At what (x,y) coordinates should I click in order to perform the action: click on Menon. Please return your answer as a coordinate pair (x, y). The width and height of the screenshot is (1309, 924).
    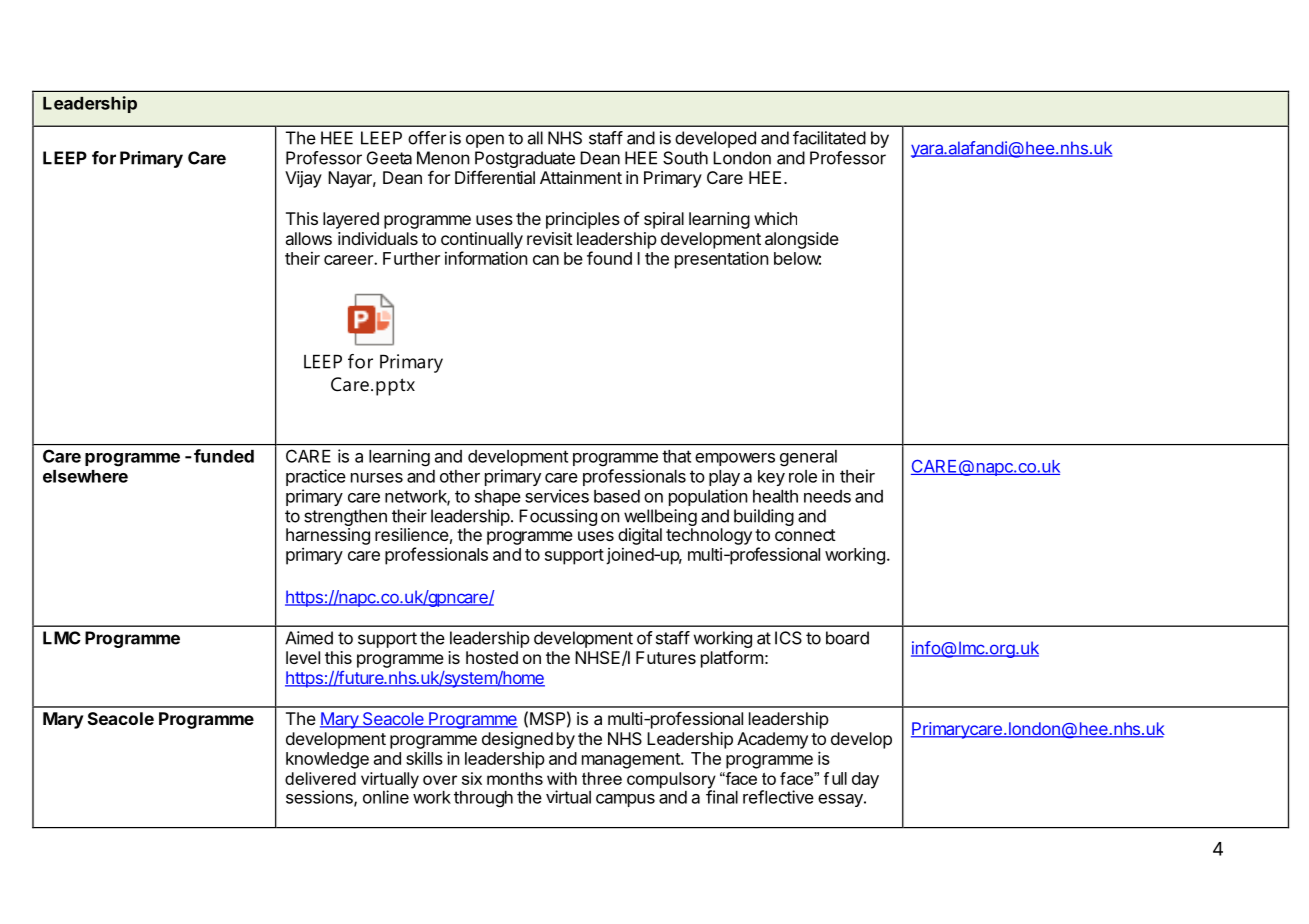
    Looking at the image, I should click on (443, 158).
